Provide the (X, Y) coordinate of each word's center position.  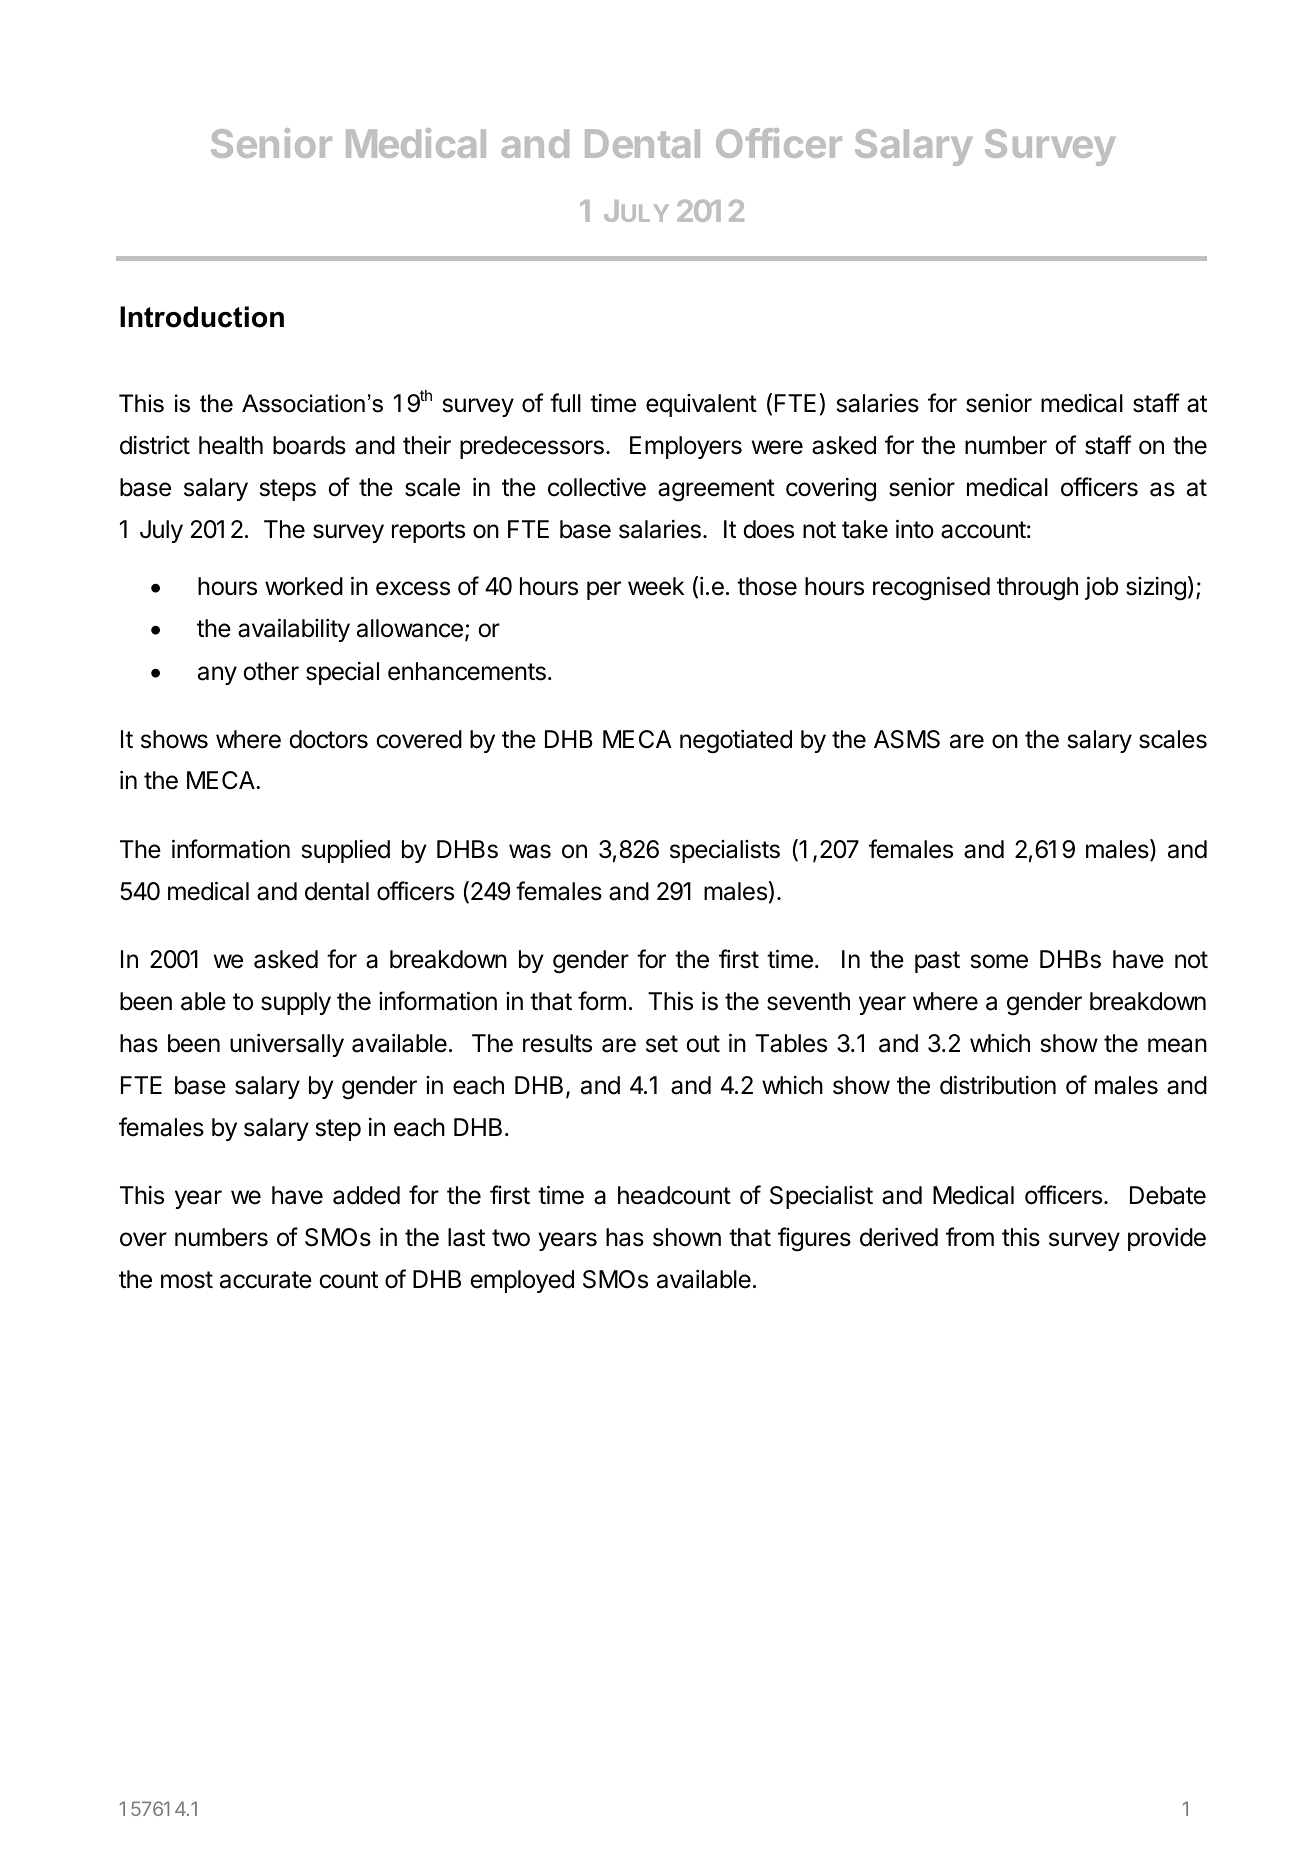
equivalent (701, 405)
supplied (346, 851)
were (777, 447)
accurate (266, 1280)
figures (814, 1239)
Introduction (202, 317)
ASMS (907, 739)
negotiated (736, 742)
